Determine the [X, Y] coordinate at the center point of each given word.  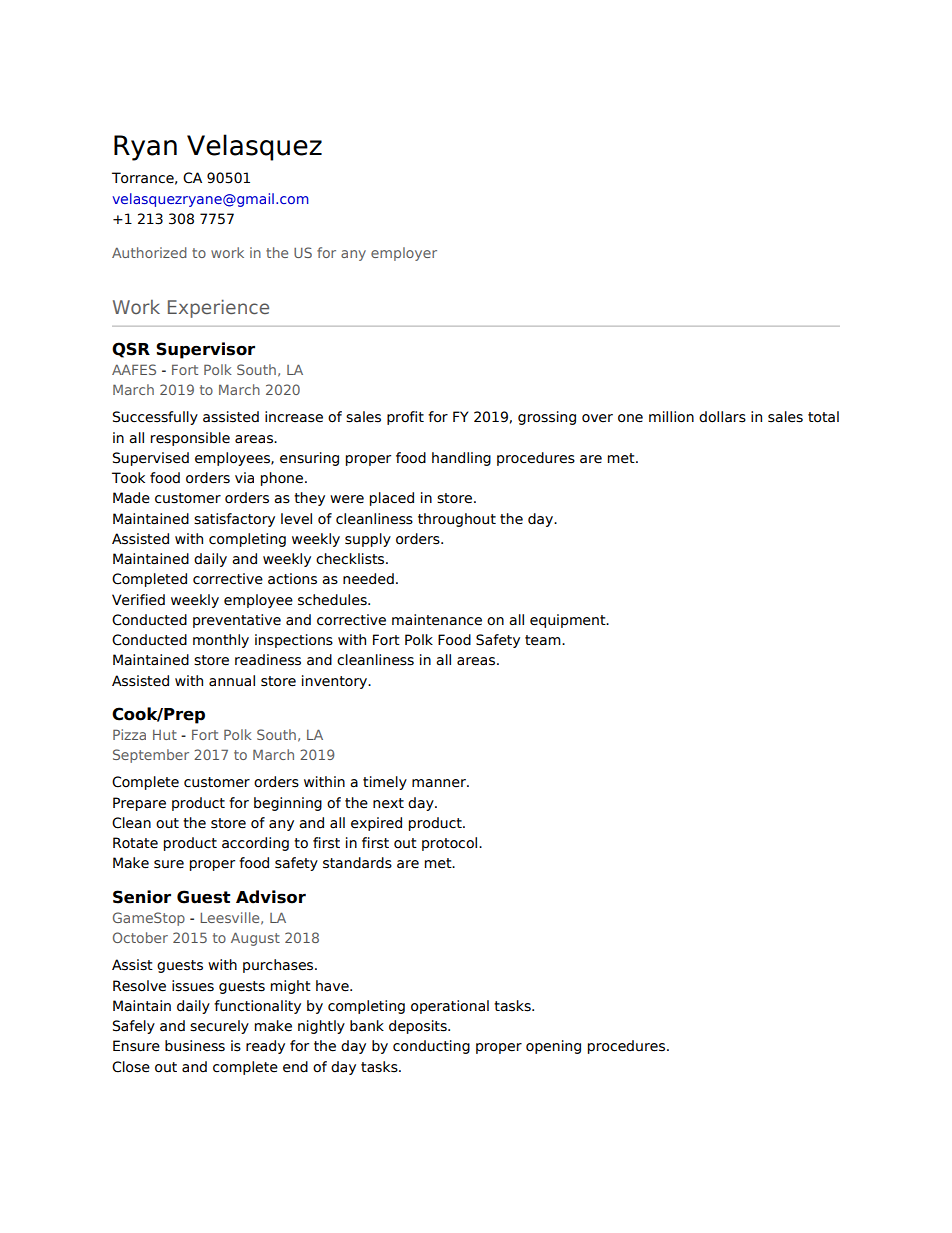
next [388, 803]
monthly [221, 641]
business [195, 1046]
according [255, 844]
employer [404, 254]
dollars [722, 417]
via [244, 478]
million [671, 417]
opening [553, 1047]
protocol [451, 844]
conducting [431, 1047]
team [544, 640]
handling [461, 459]
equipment [569, 621]
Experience [218, 308]
